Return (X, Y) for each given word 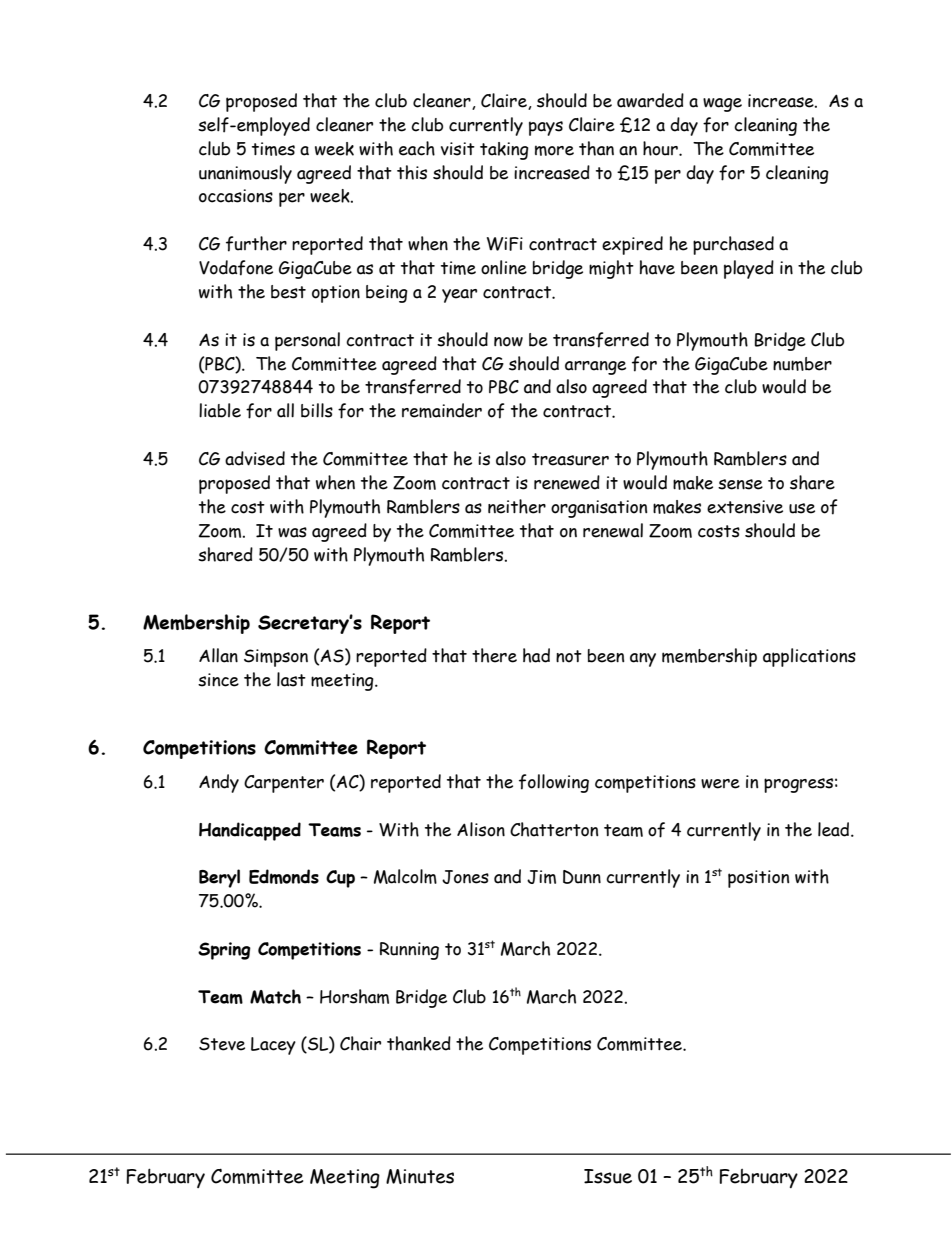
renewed (567, 482)
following (554, 783)
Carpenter (284, 784)
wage (722, 105)
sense (740, 484)
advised (255, 458)
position (758, 879)
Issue (608, 1176)
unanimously (245, 174)
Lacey (273, 1046)
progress (798, 785)
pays (546, 128)
